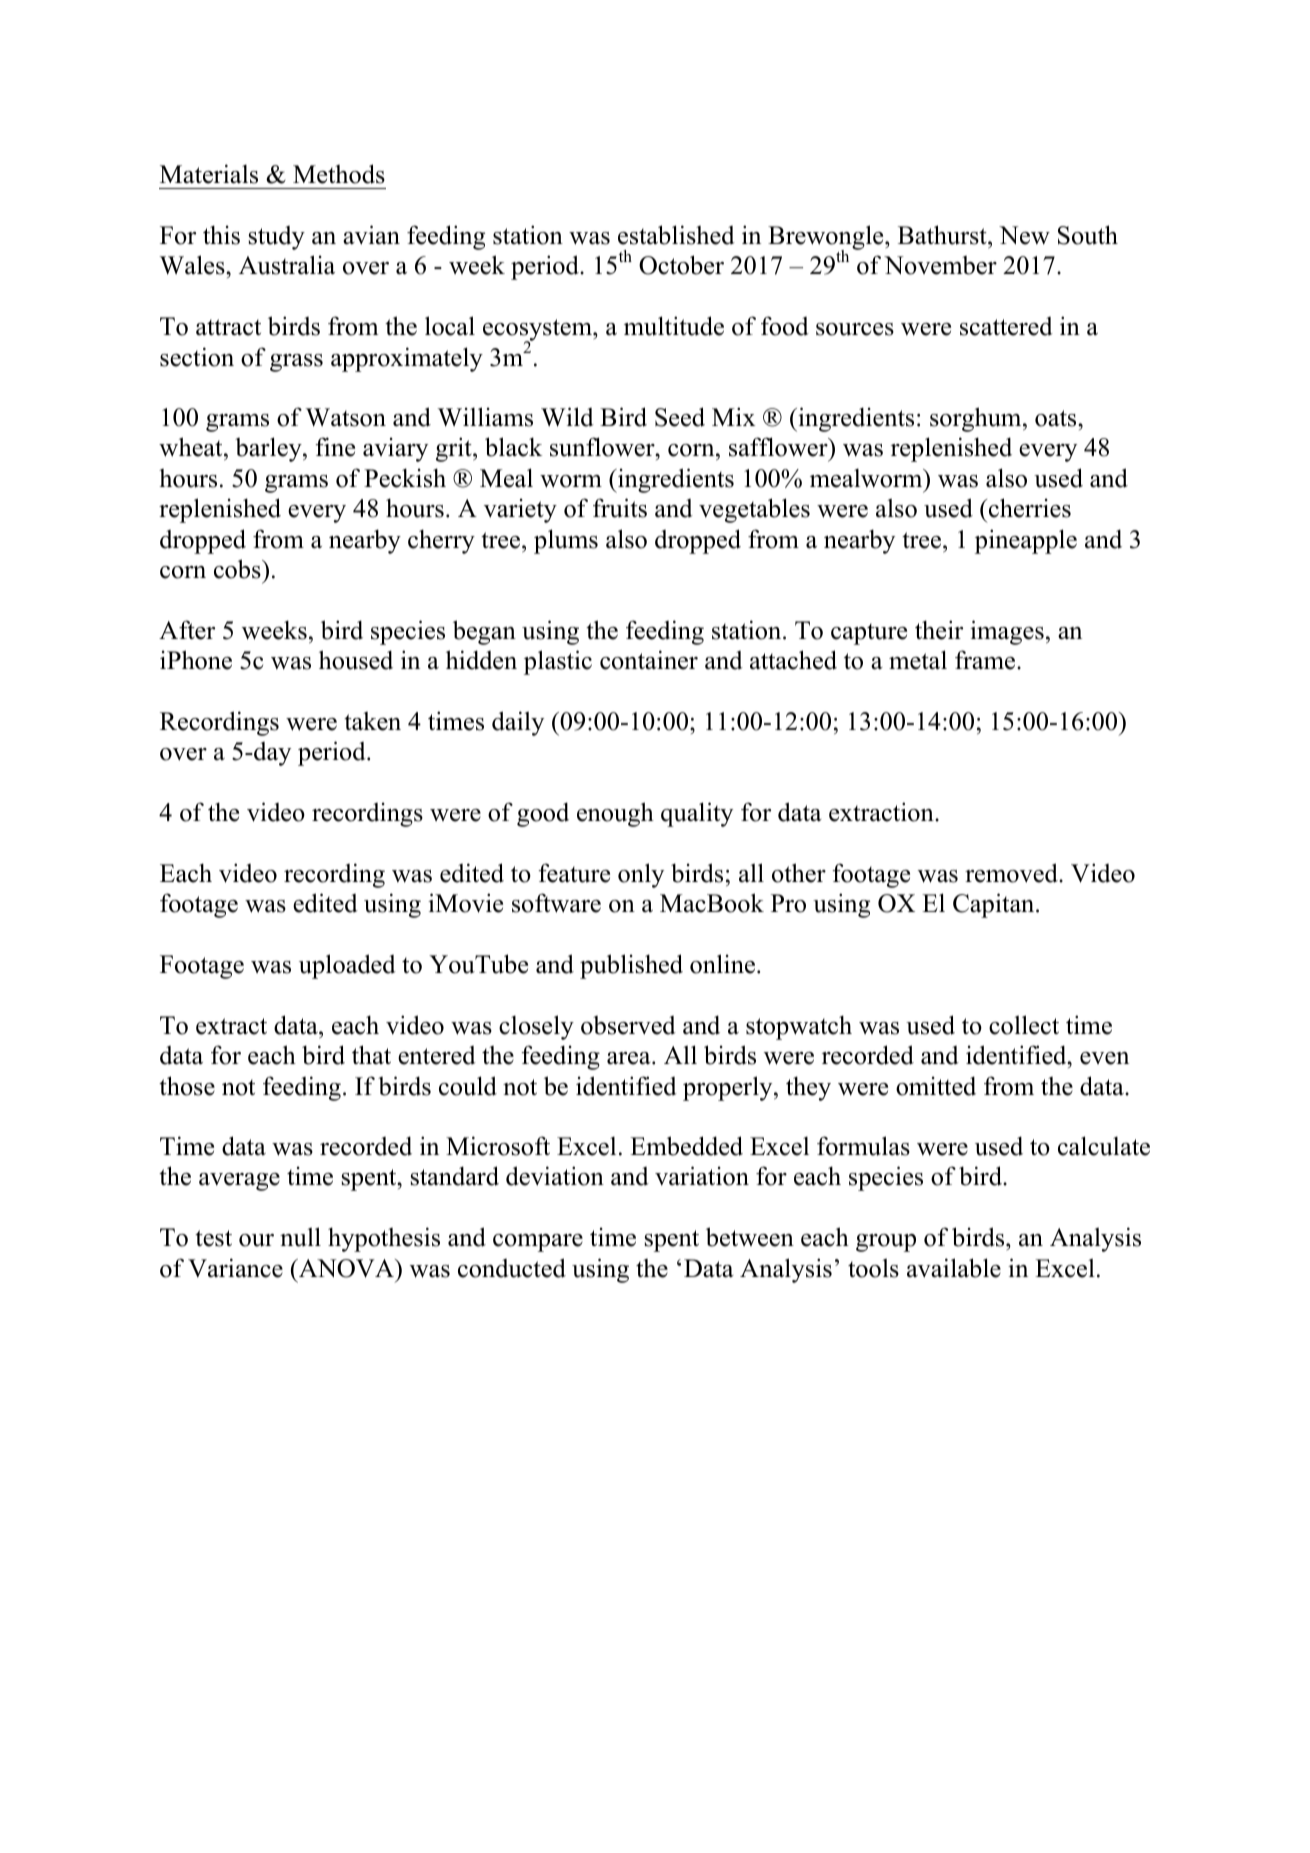 This screenshot has width=1310, height=1853. I want to click on Capitan, so click(995, 905).
